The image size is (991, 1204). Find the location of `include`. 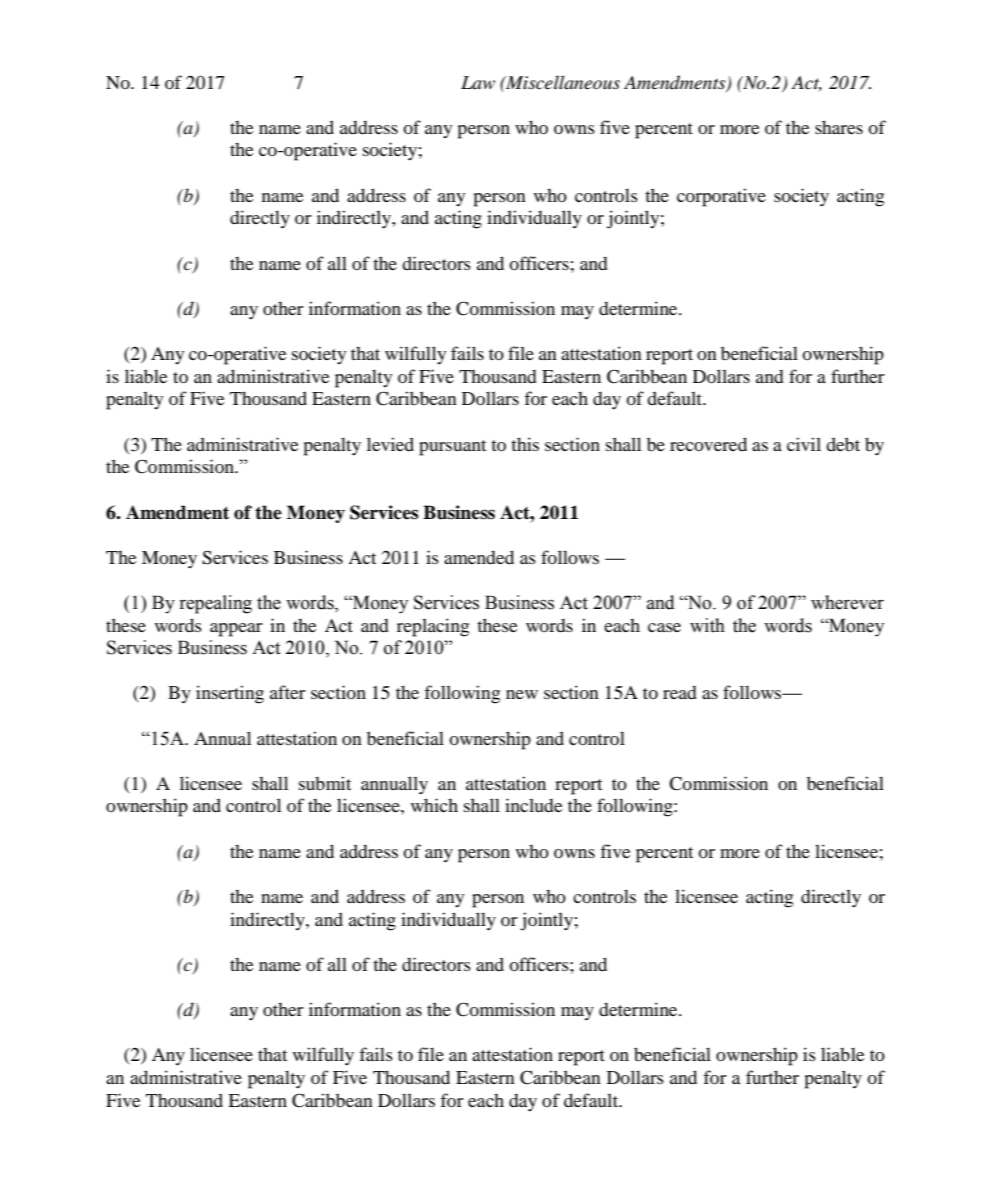

include is located at coordinates (533, 805).
